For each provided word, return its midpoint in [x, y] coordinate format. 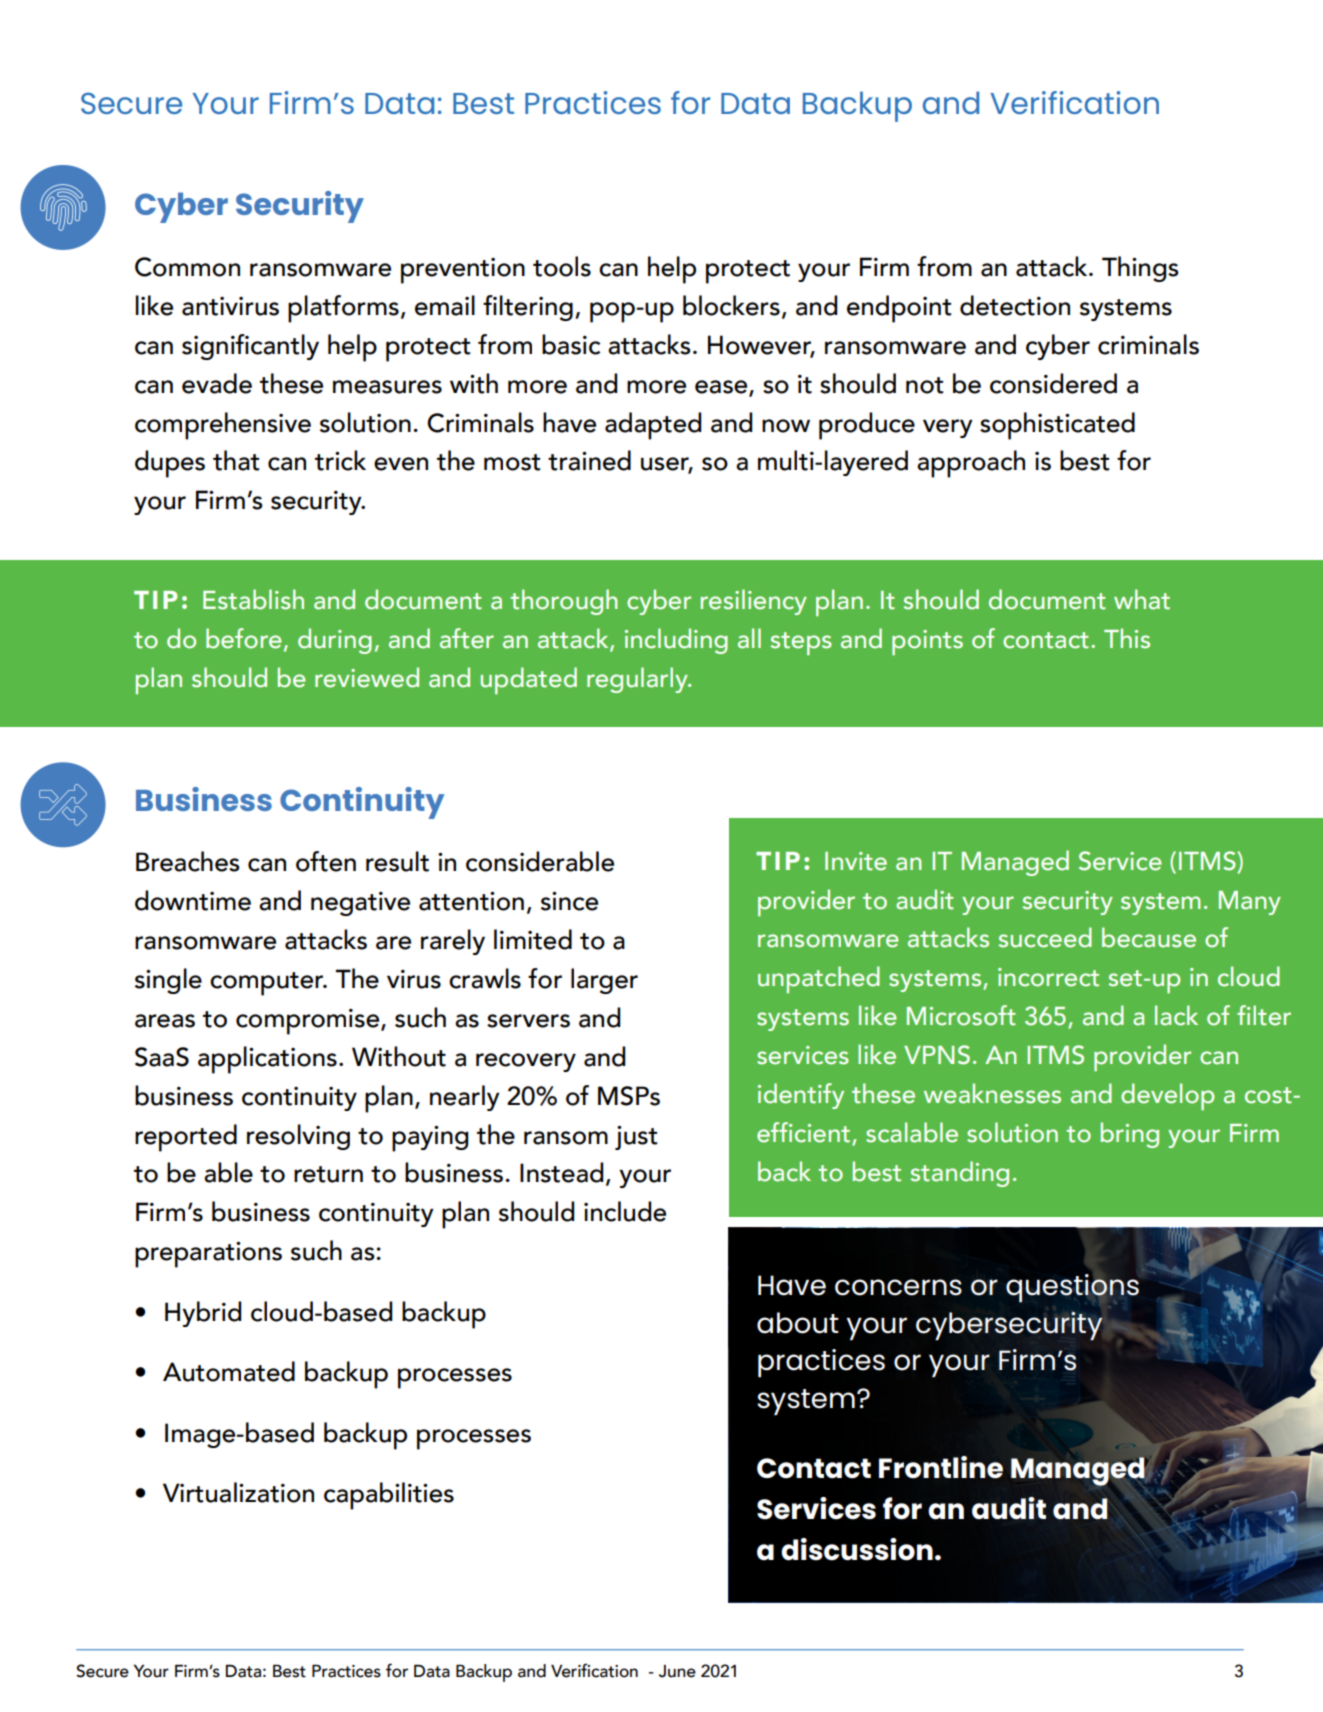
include [625, 1211]
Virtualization [238, 1492]
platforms [343, 309]
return [328, 1174]
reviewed [367, 677]
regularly [638, 680]
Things [1140, 269]
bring [1130, 1135]
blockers [731, 305]
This [1127, 638]
